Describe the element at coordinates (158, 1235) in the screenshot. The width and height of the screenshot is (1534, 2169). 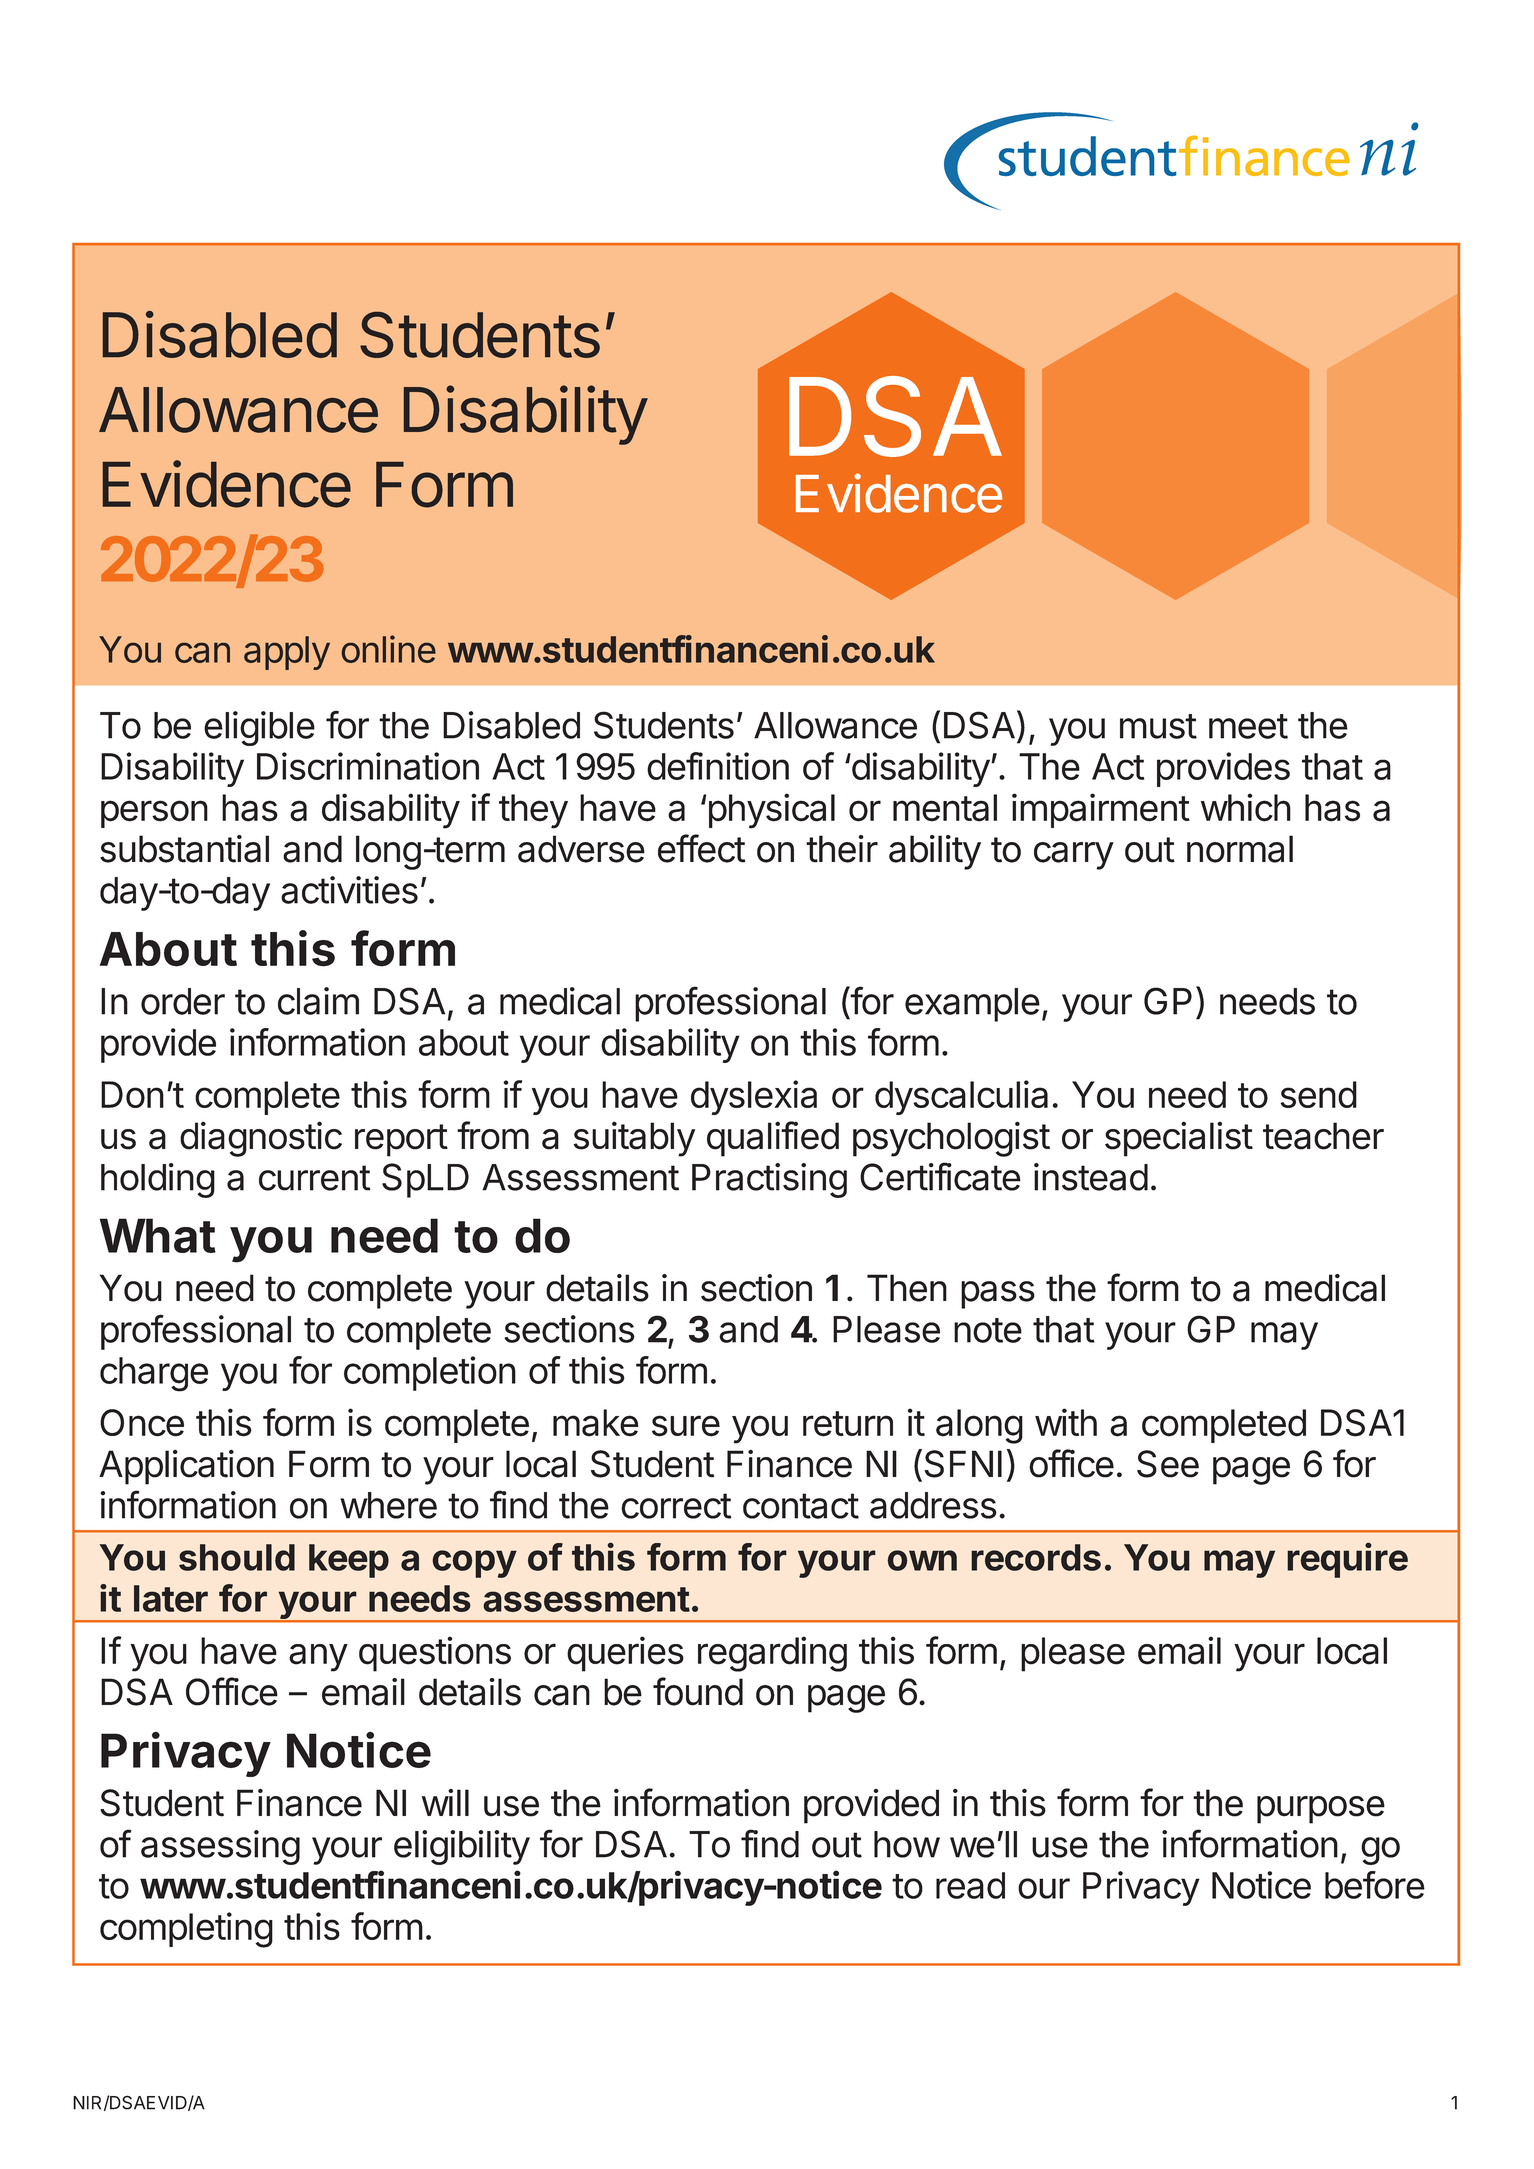
I see `What` at that location.
